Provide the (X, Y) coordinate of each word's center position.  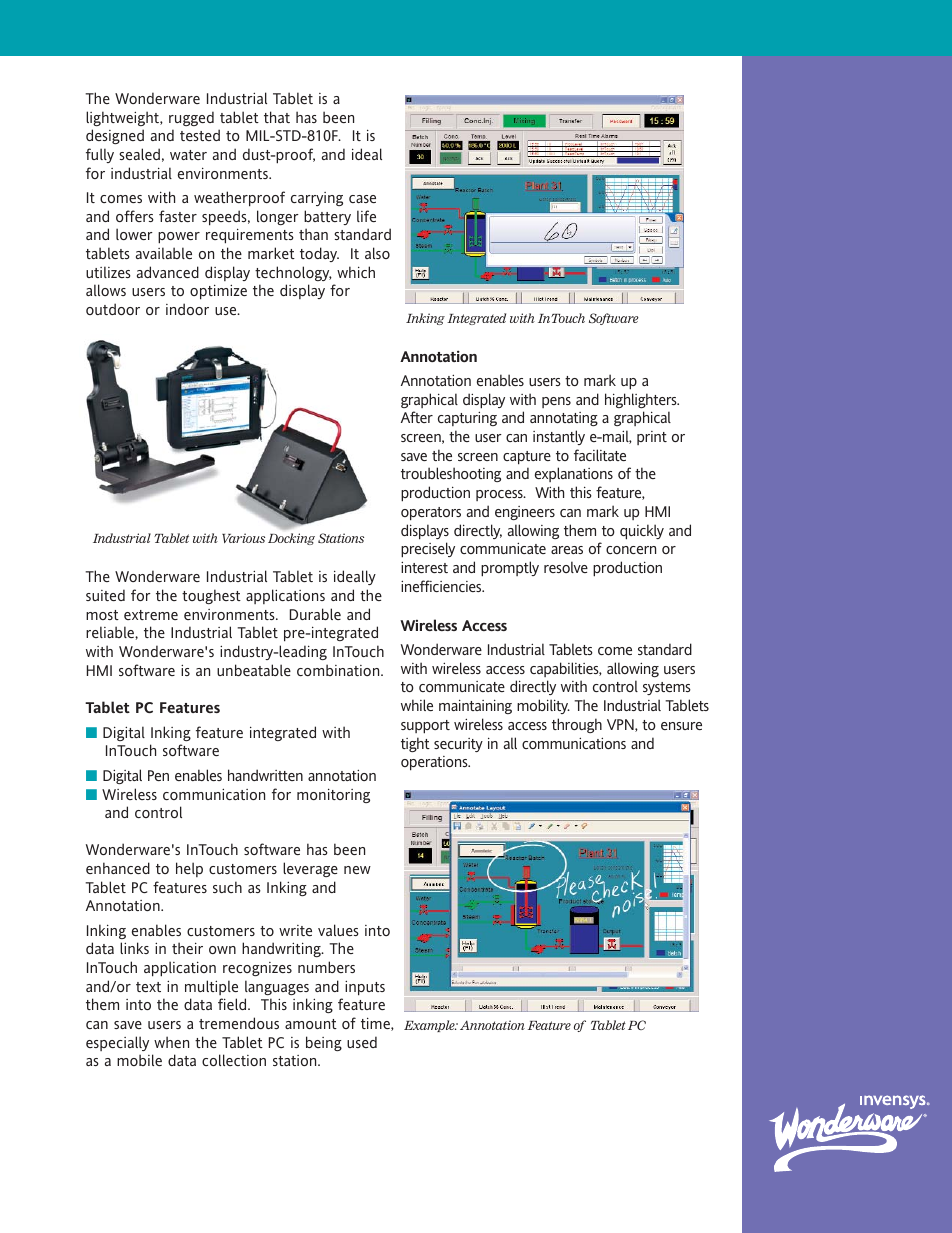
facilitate (600, 455)
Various (243, 538)
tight (415, 744)
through (577, 725)
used (362, 1042)
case (362, 199)
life (366, 216)
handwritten (265, 775)
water (188, 155)
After (417, 417)
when (171, 1042)
